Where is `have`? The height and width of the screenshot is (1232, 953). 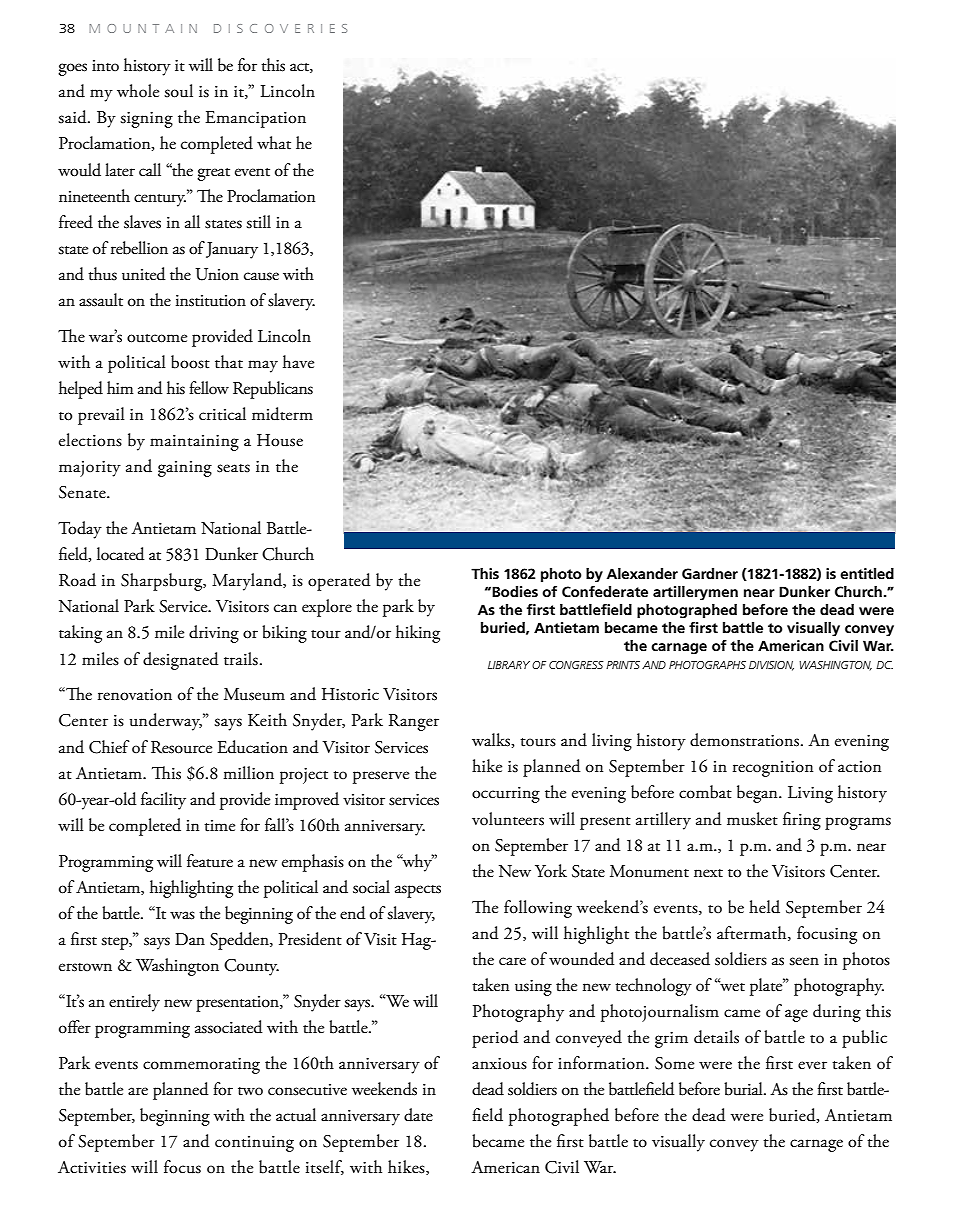 have is located at coordinates (298, 362).
